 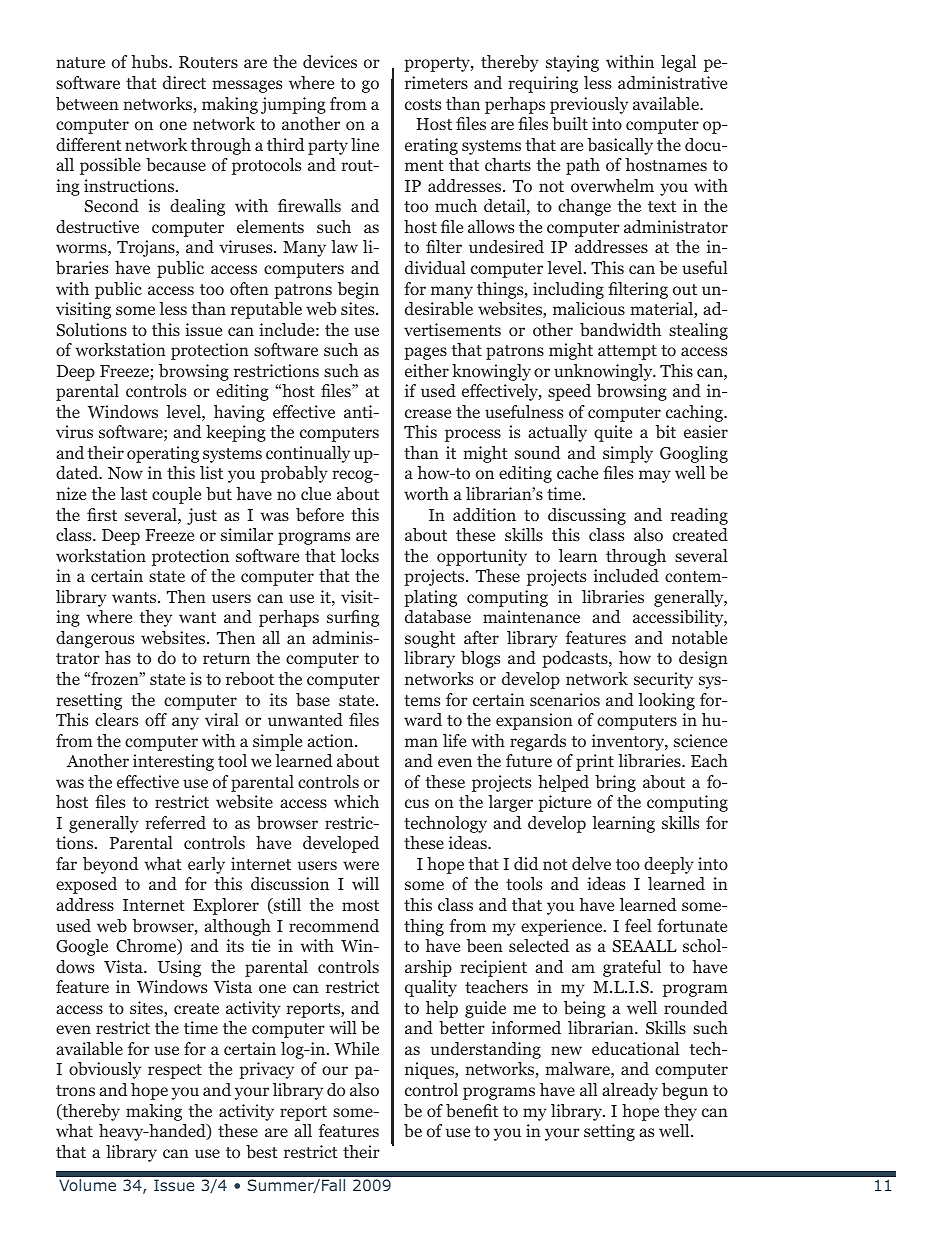 I want to click on previously, so click(x=589, y=105).
